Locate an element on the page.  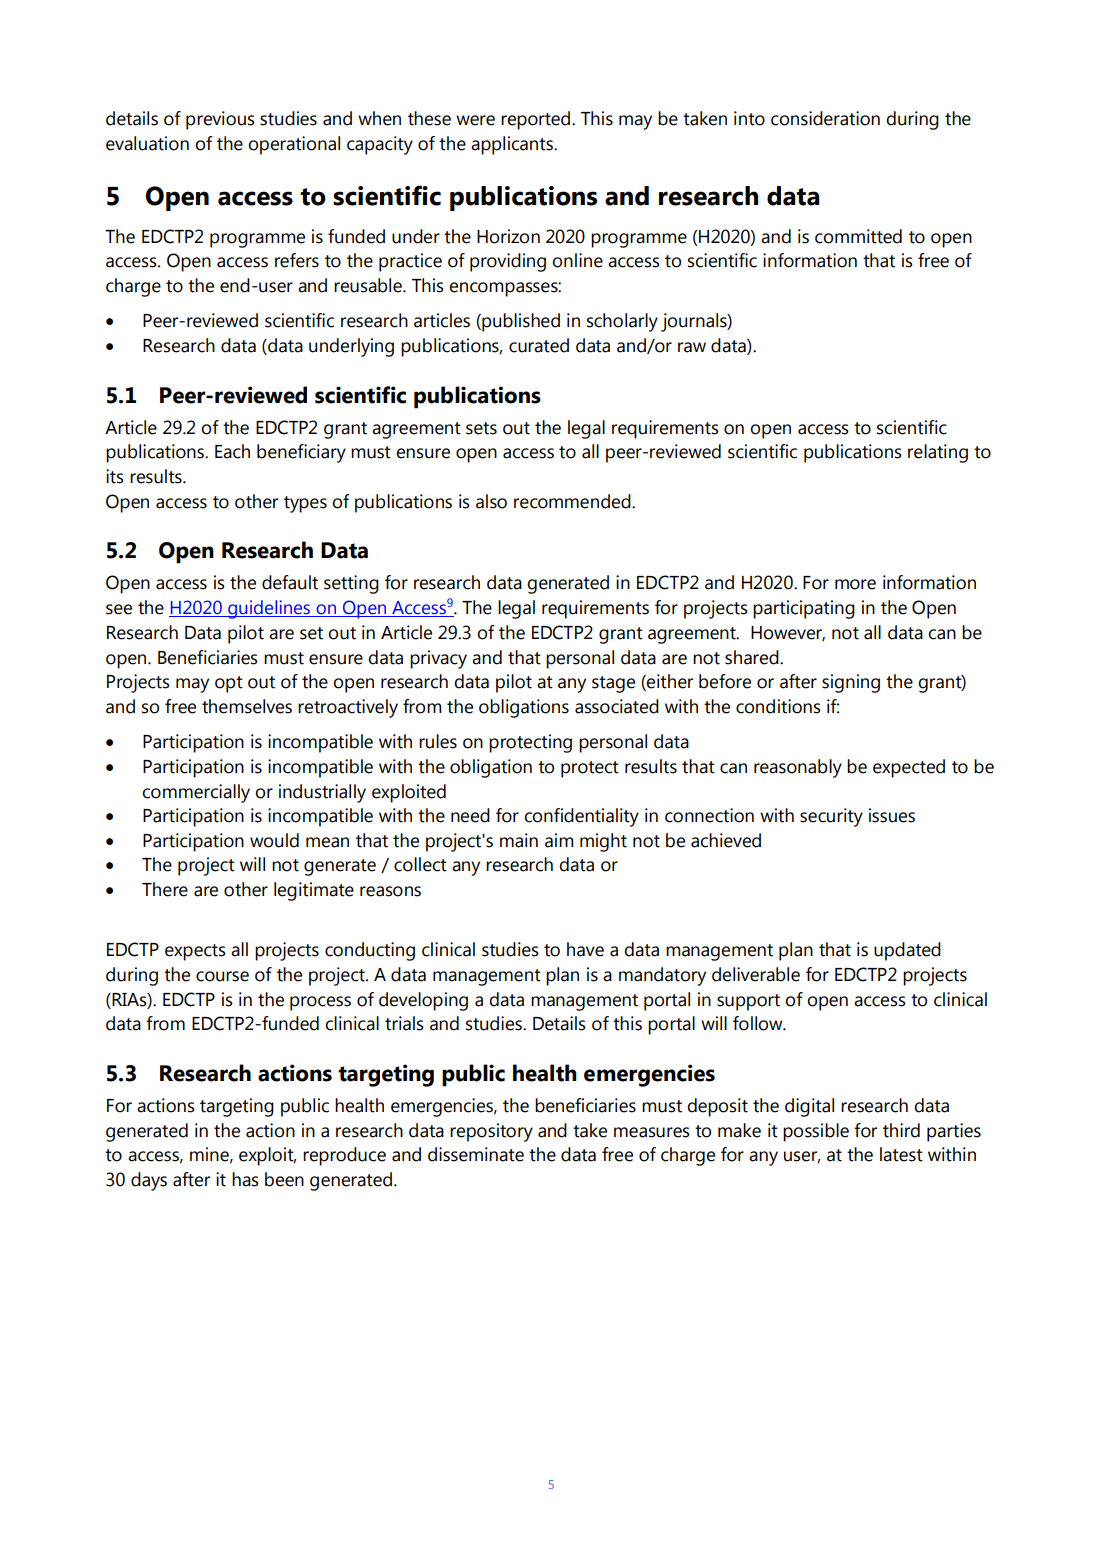
There is located at coordinates (165, 889).
